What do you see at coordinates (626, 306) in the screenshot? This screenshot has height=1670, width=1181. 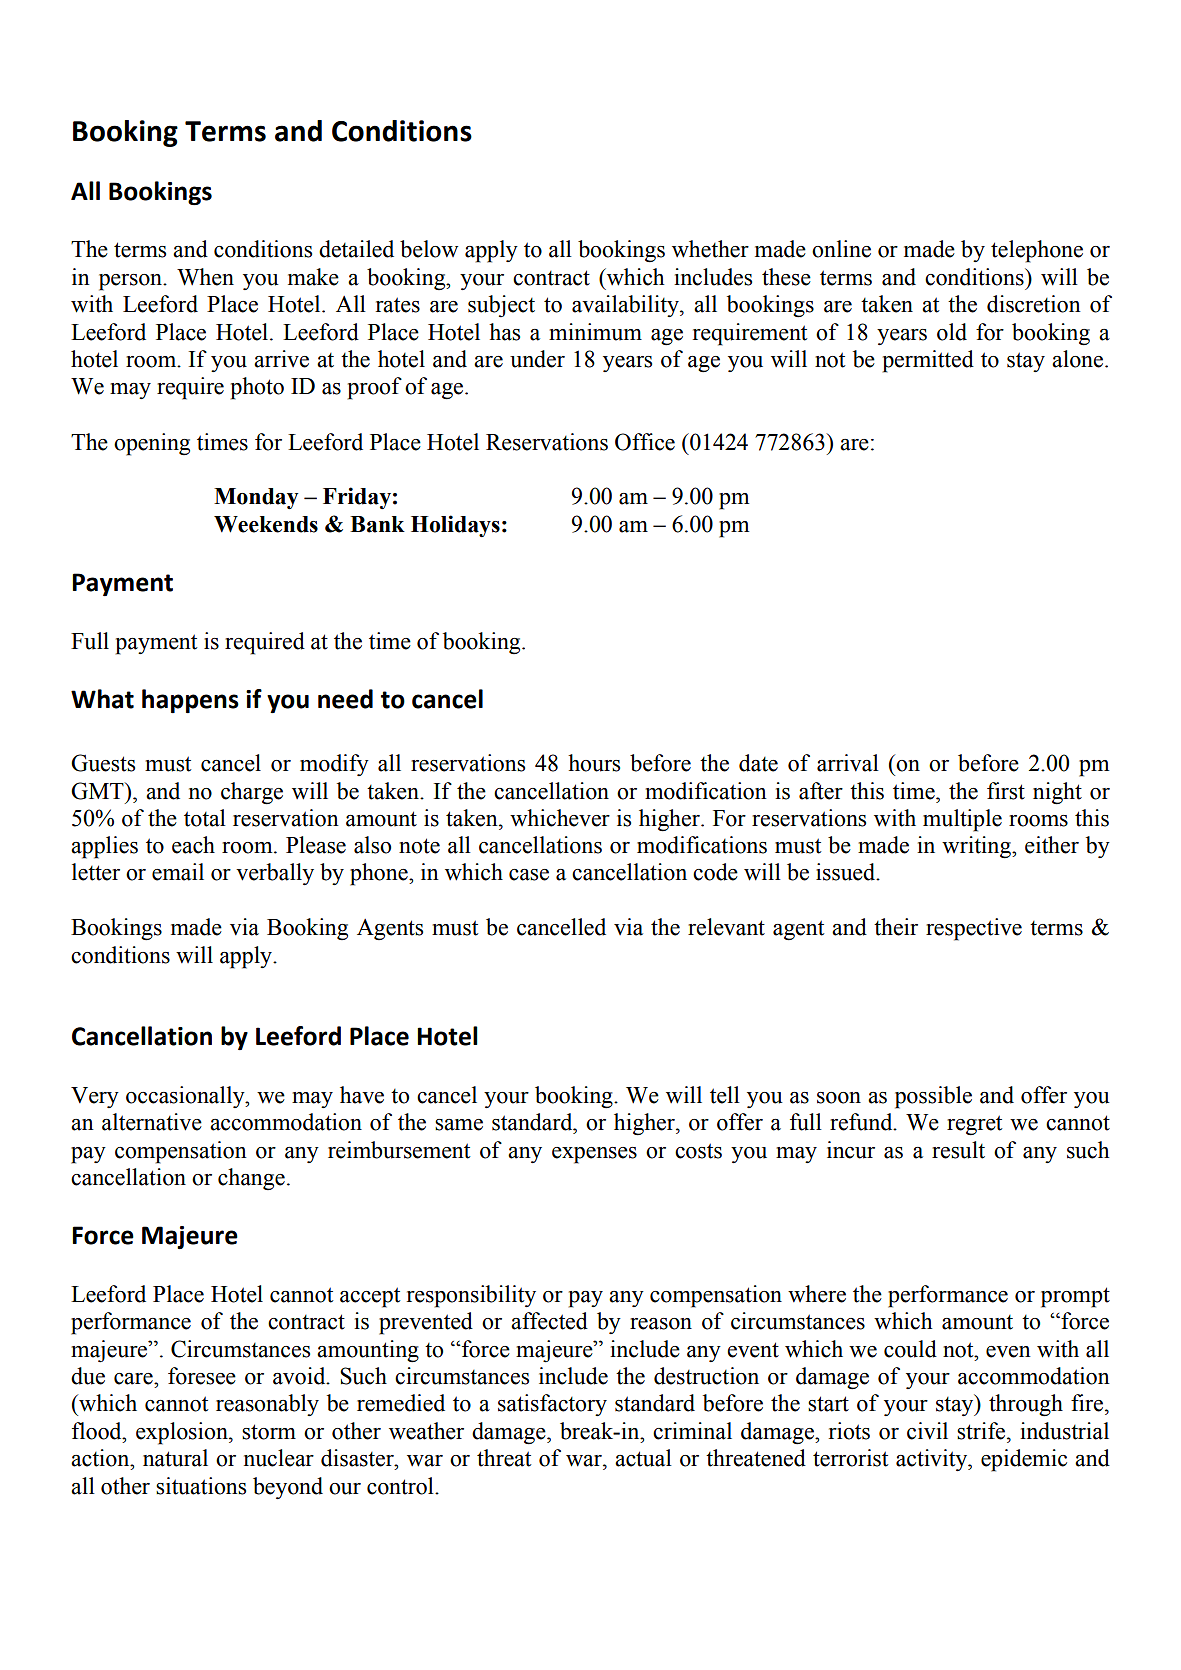 I see `availability` at bounding box center [626, 306].
